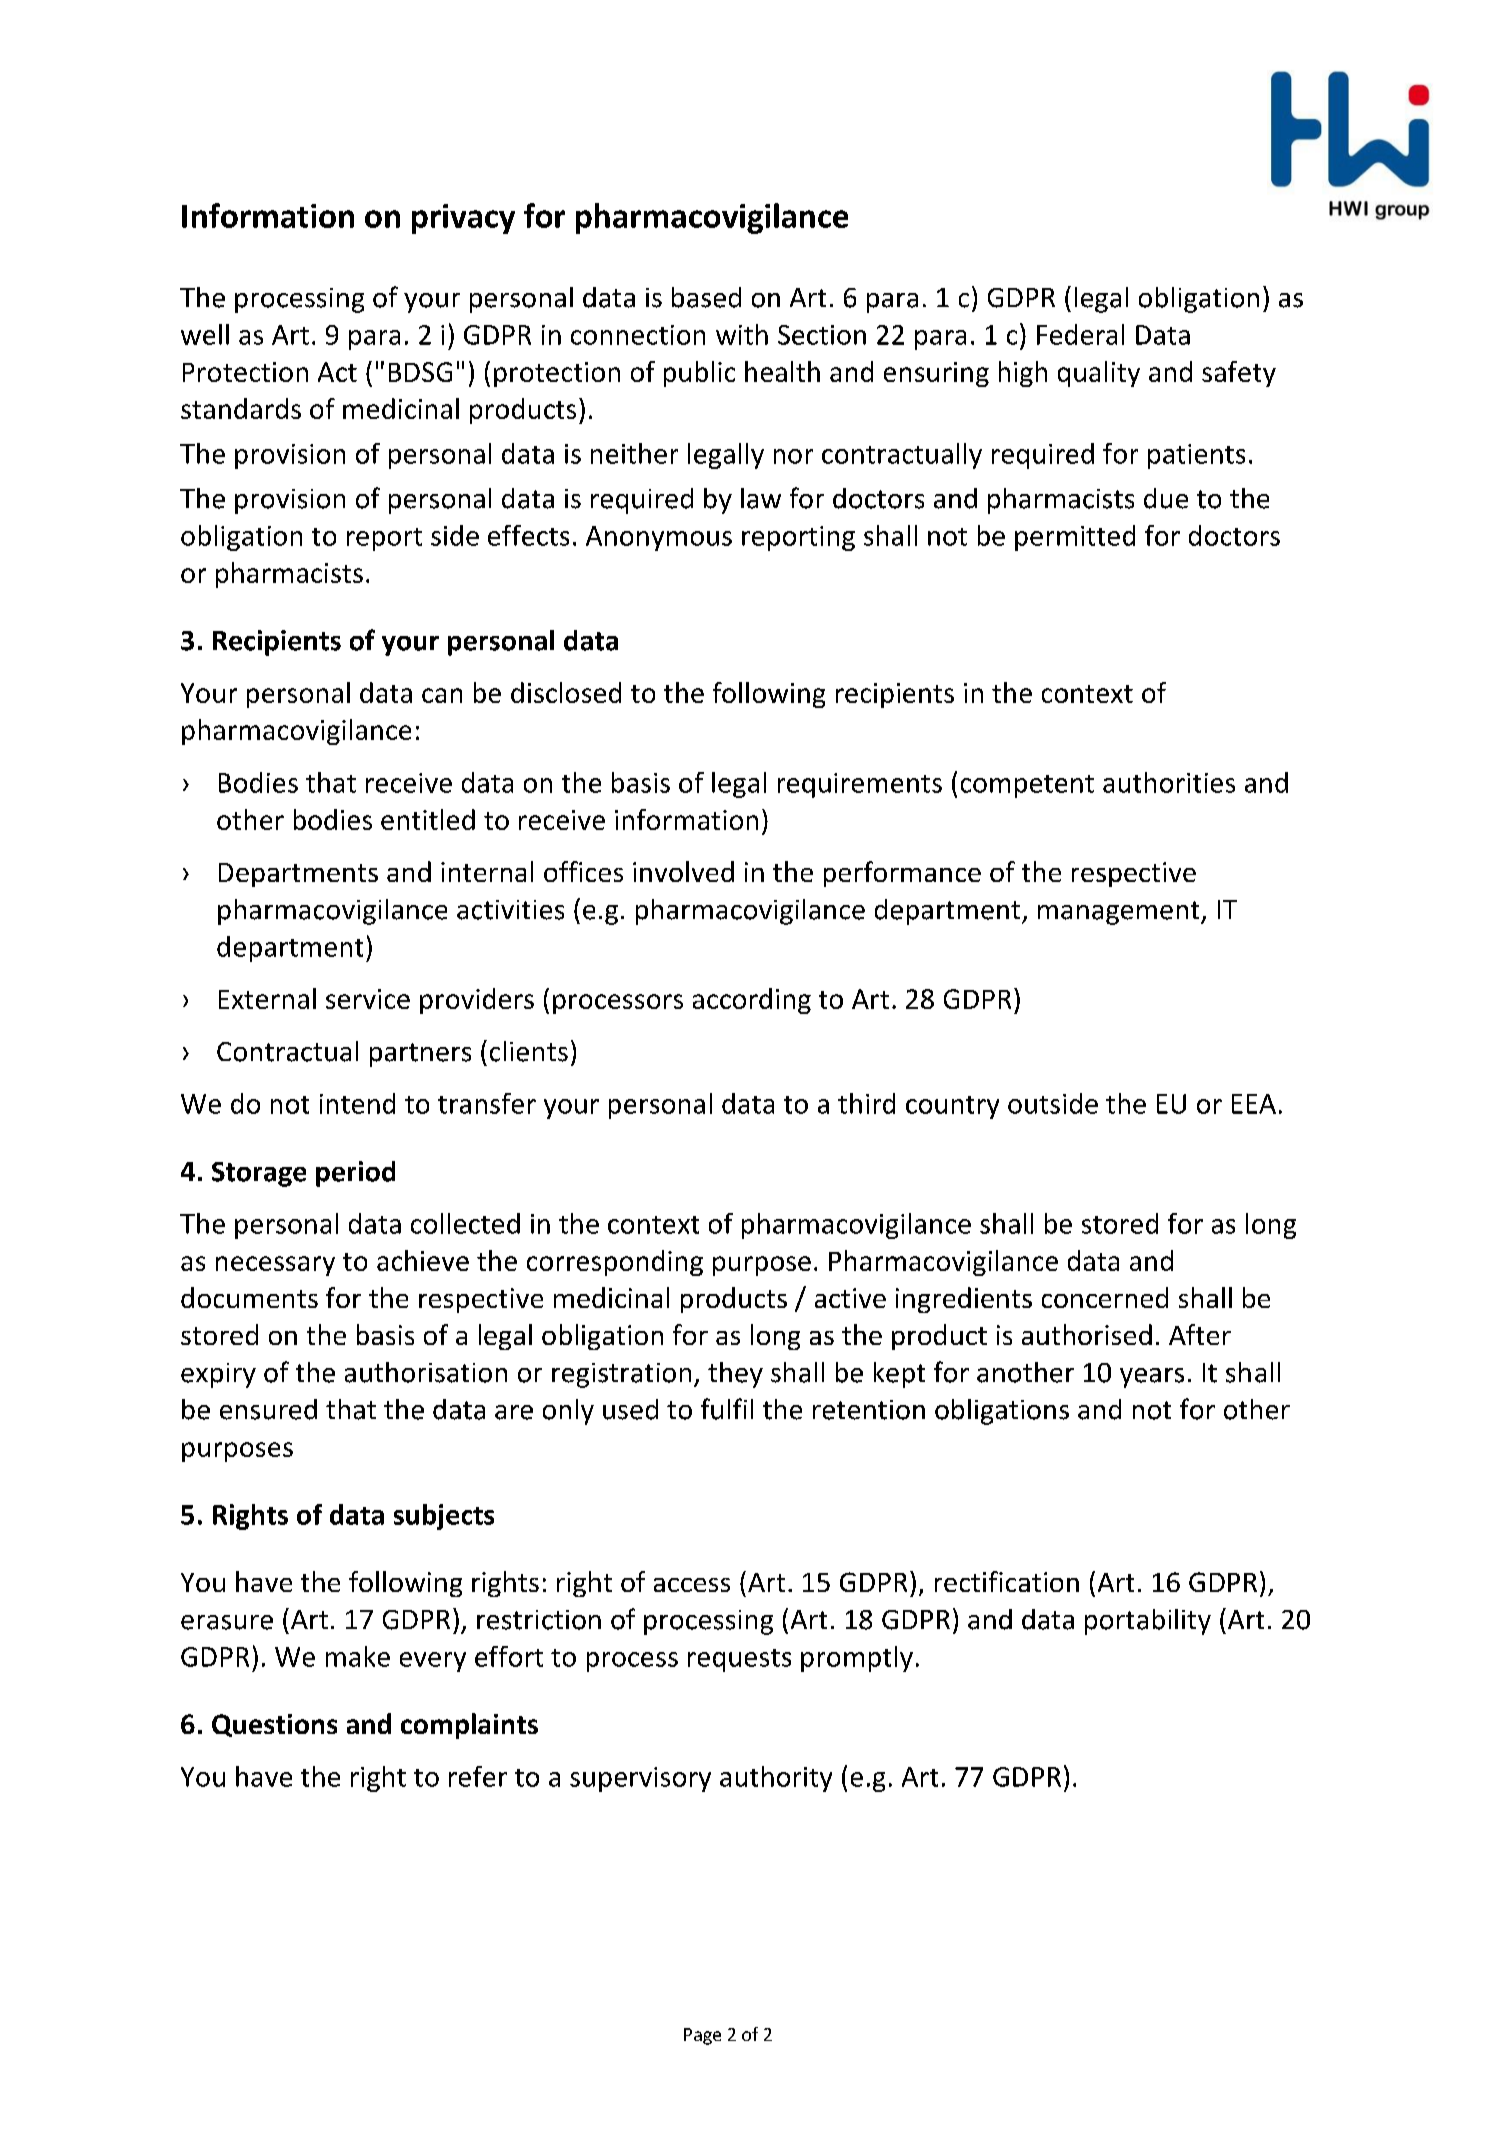 The image size is (1512, 2137). Describe the element at coordinates (866, 1103) in the screenshot. I see `third` at that location.
